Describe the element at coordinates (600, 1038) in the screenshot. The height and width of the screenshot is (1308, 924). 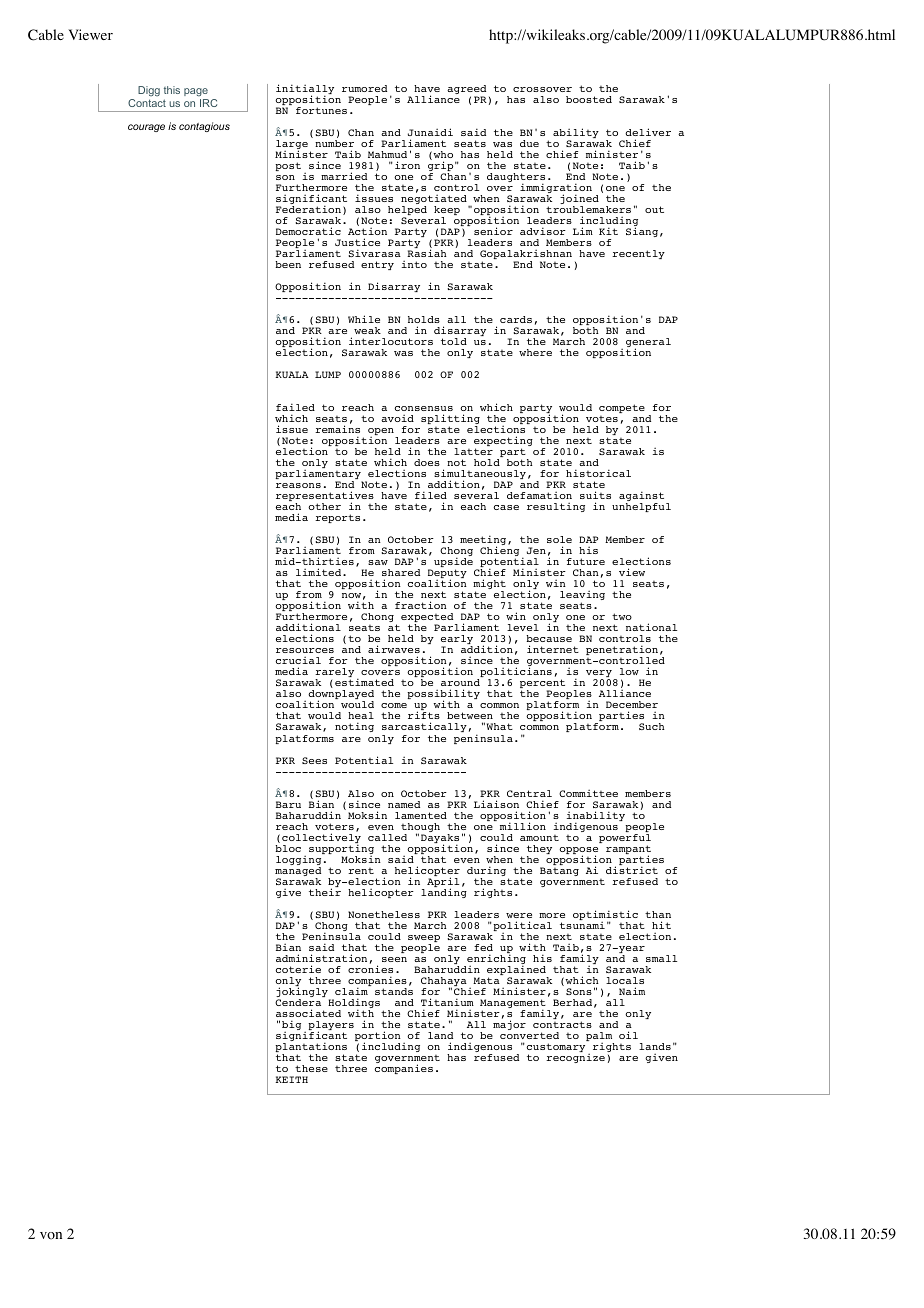
I see `palm` at that location.
